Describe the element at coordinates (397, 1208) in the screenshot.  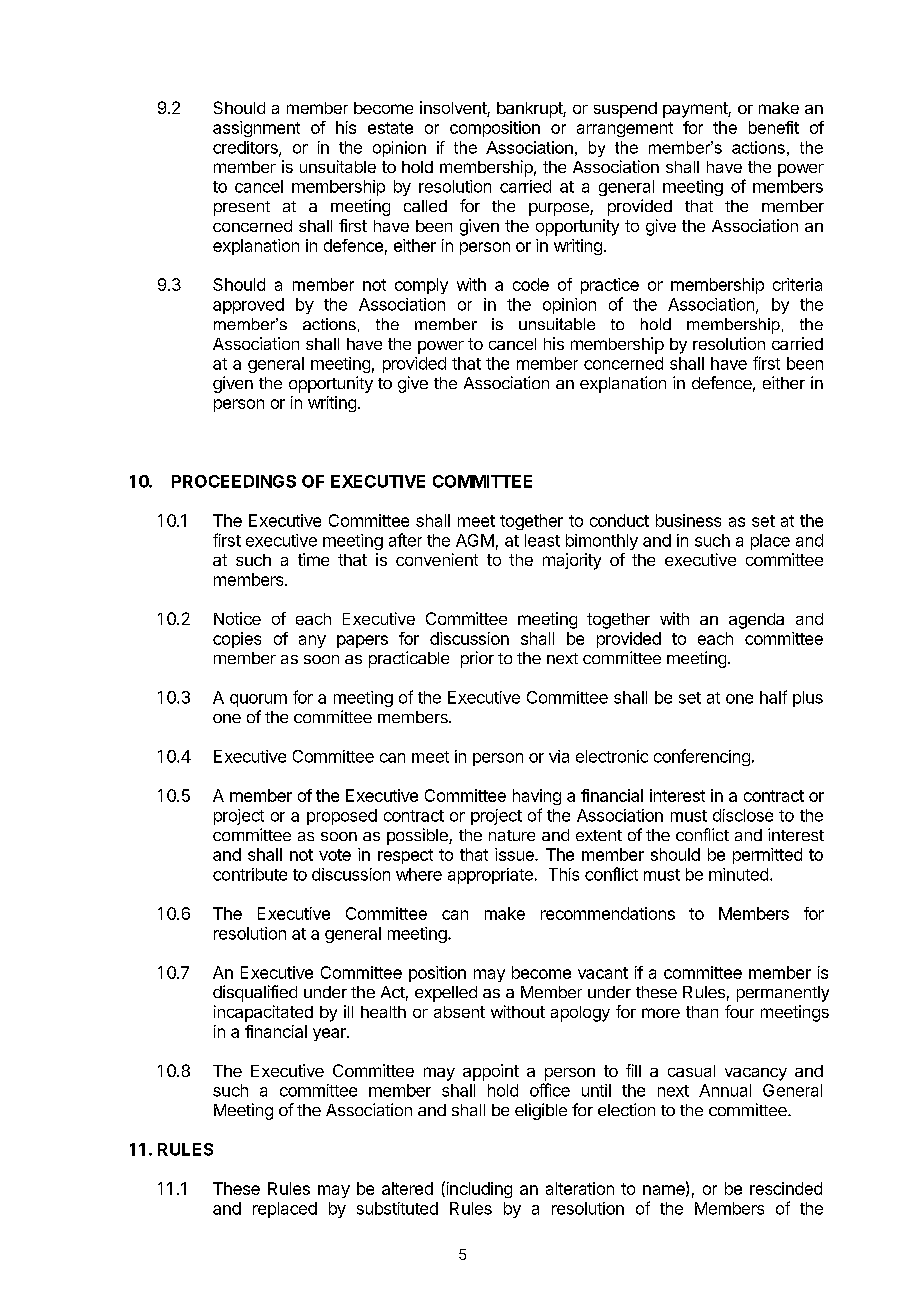
I see `substituted` at that location.
